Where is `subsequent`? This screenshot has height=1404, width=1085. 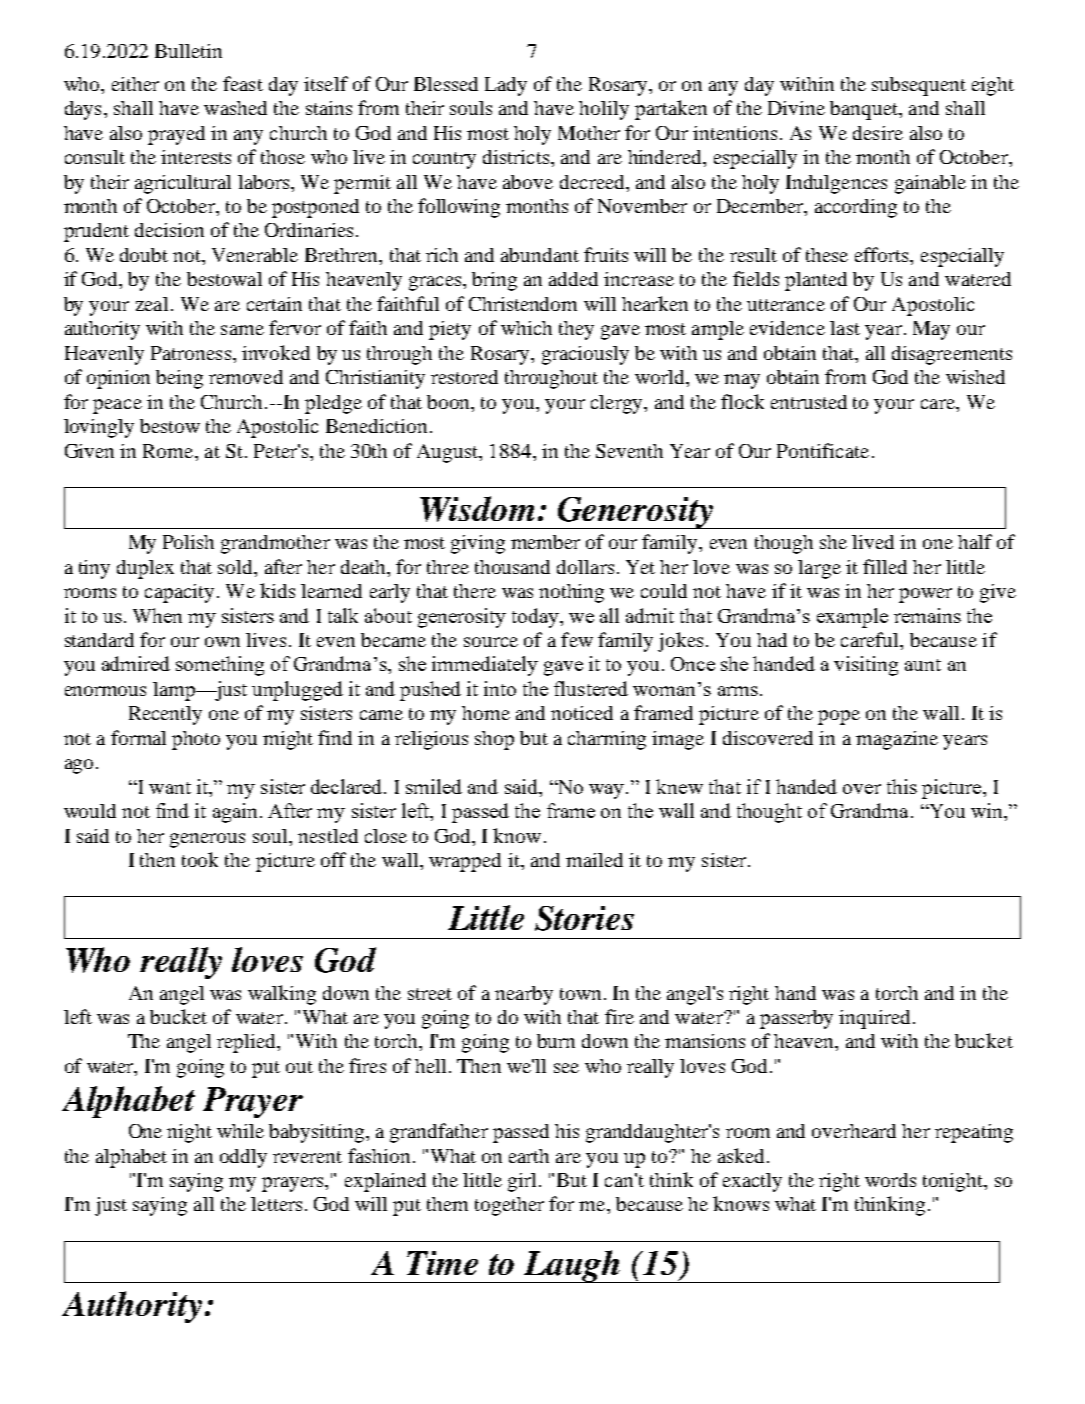 subsequent is located at coordinates (919, 86).
